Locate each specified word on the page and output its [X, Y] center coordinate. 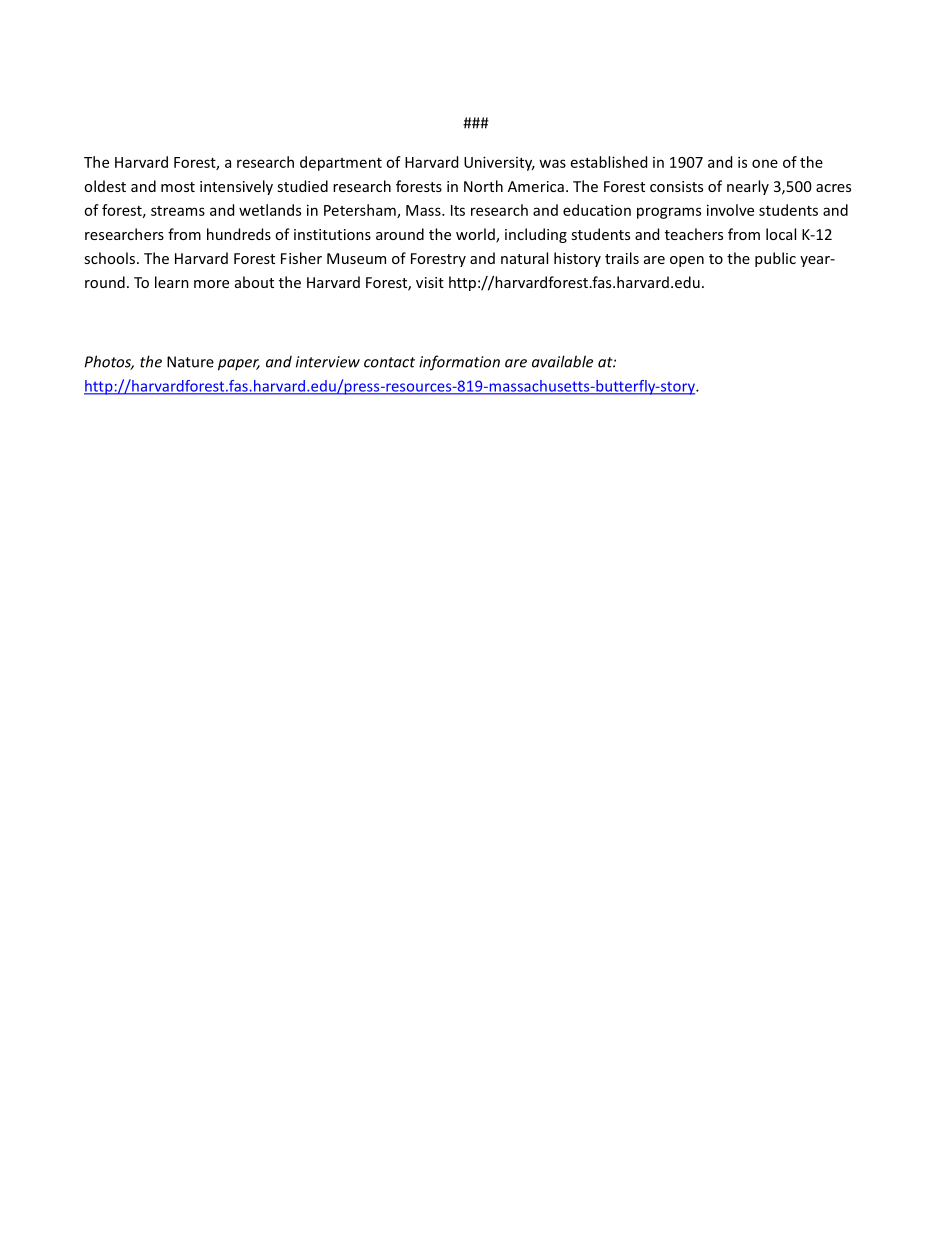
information [459, 363]
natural [524, 258]
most [178, 187]
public [775, 259]
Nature [190, 362]
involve [730, 210]
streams [178, 211]
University [499, 163]
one [765, 163]
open [687, 261]
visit [430, 282]
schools [111, 258]
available [562, 361]
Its [458, 210]
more [211, 284]
